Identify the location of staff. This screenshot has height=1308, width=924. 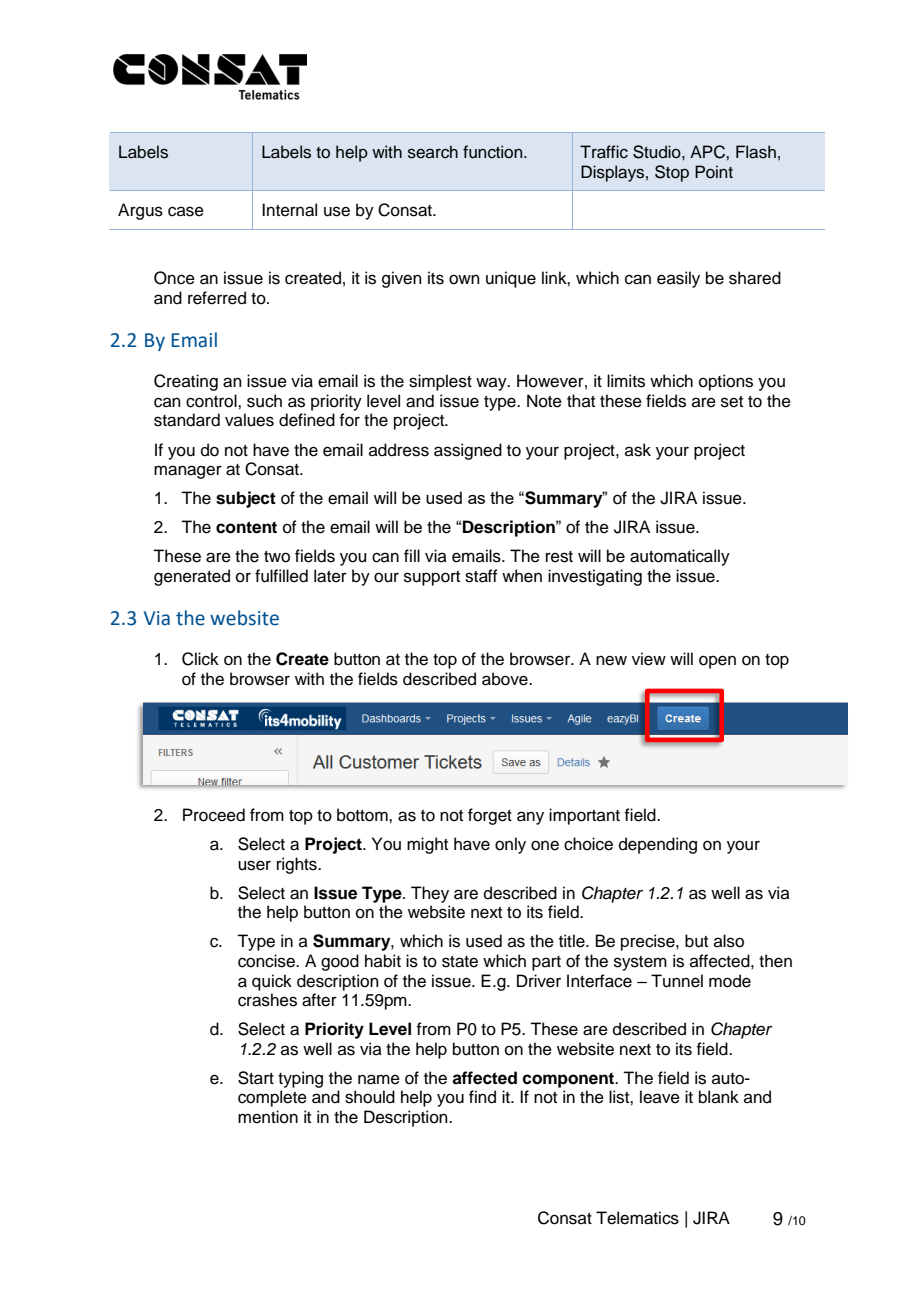
(481, 576).
